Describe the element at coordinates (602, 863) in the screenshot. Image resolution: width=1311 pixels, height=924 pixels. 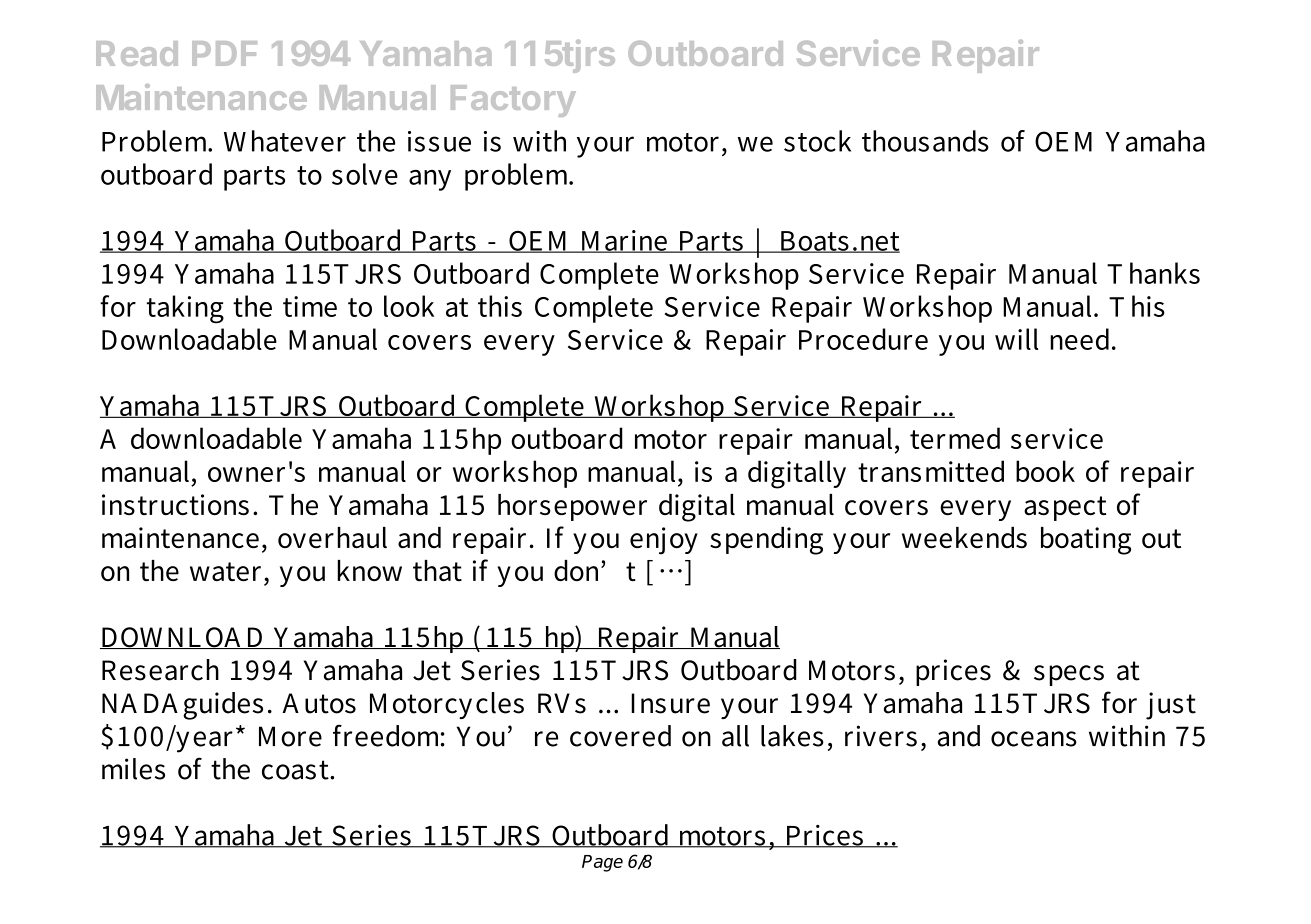
I see `Page` at that location.
